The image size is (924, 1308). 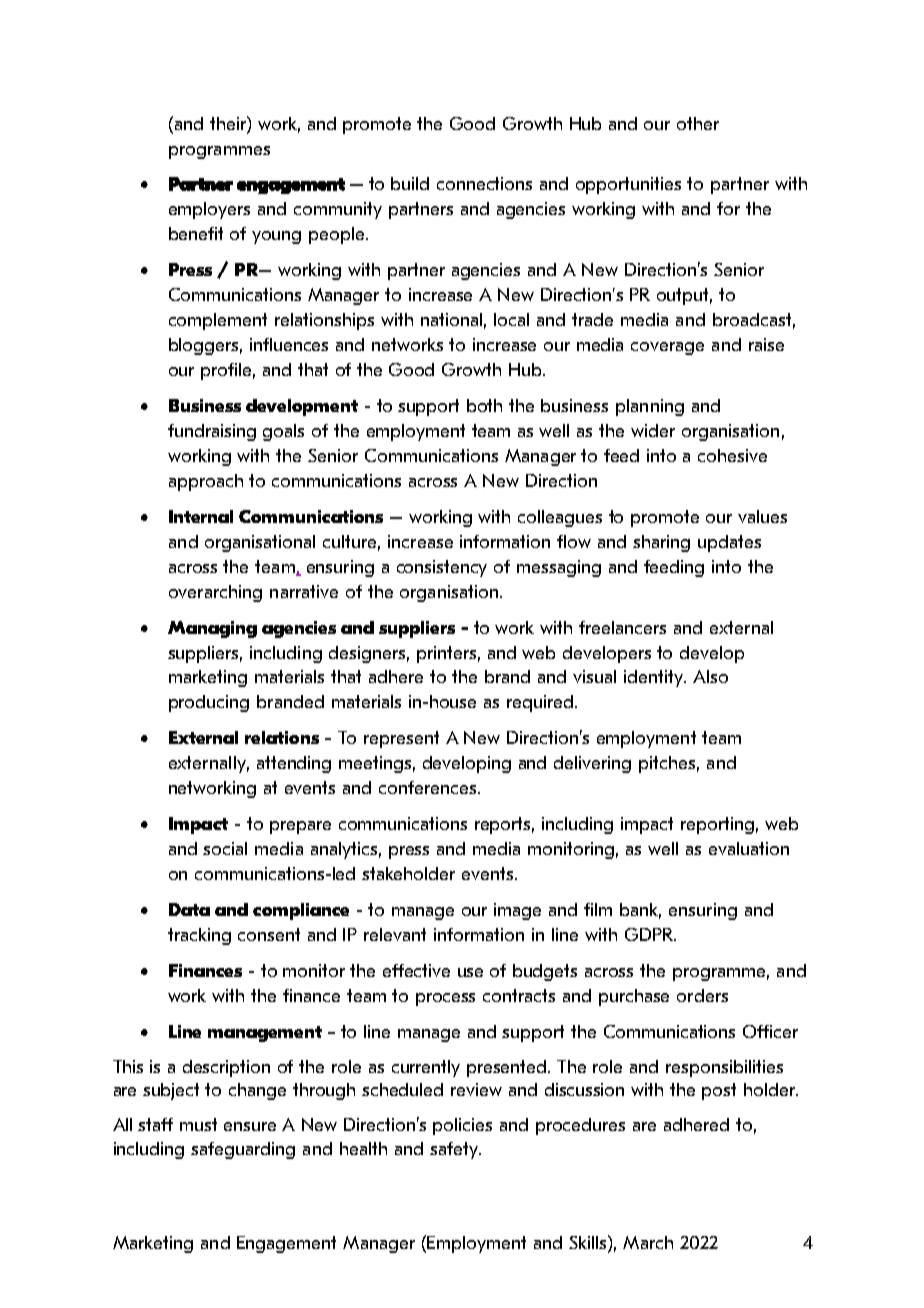 What do you see at coordinates (710, 676) in the screenshot?
I see `Also` at bounding box center [710, 676].
